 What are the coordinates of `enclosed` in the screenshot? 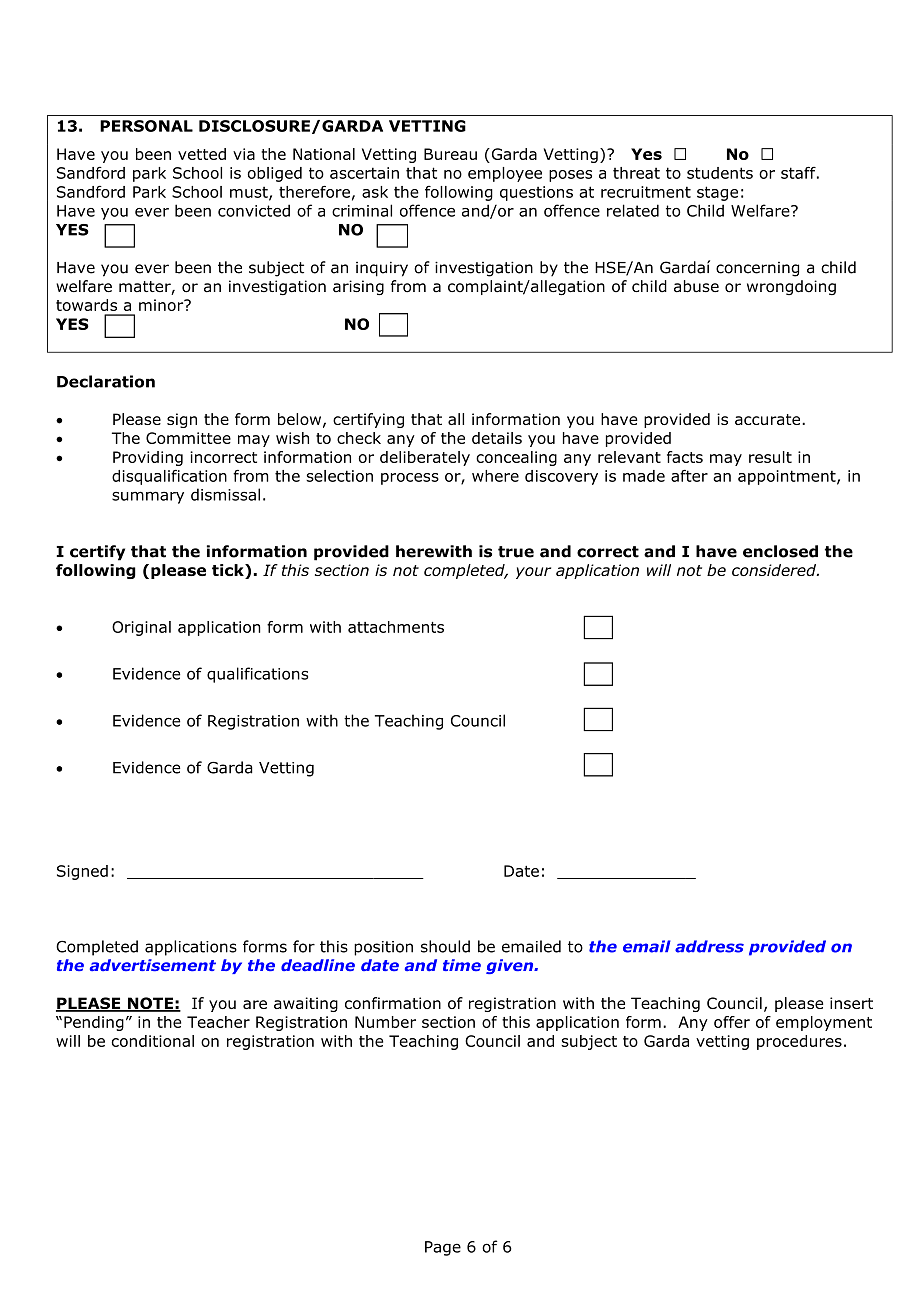 It's located at (780, 551).
